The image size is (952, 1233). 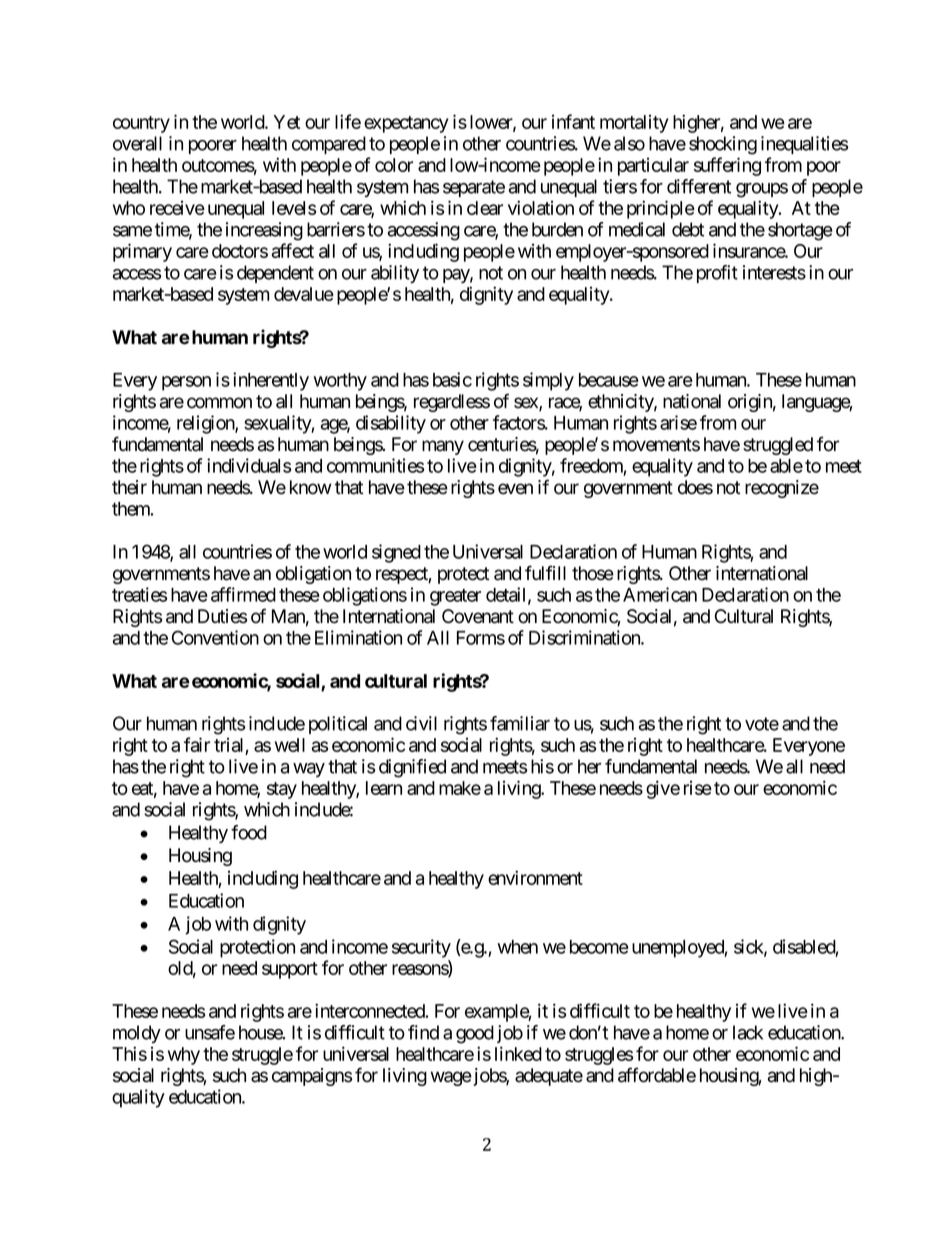 I want to click on why, so click(x=184, y=1056).
